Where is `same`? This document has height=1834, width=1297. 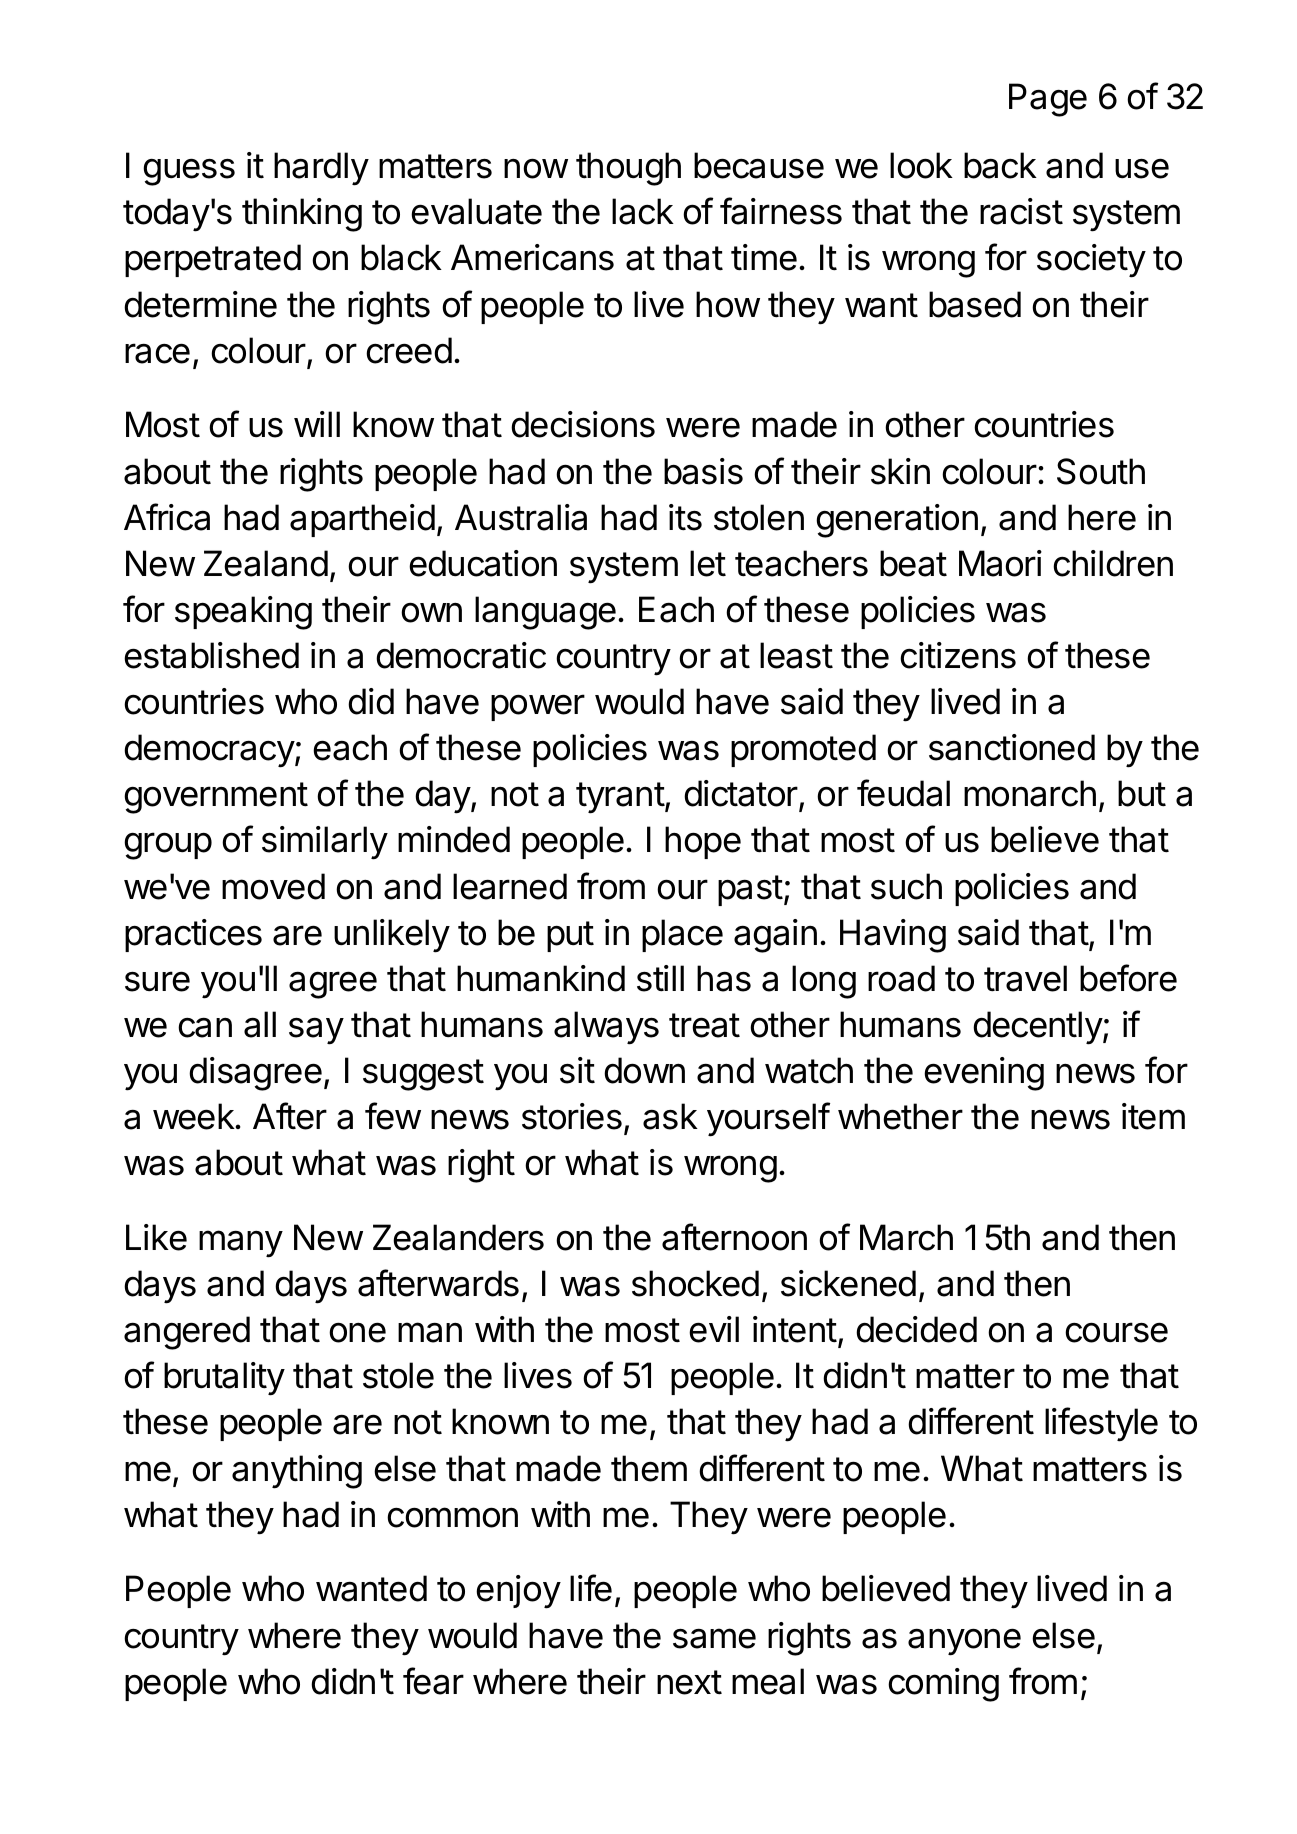
same is located at coordinates (714, 1638).
